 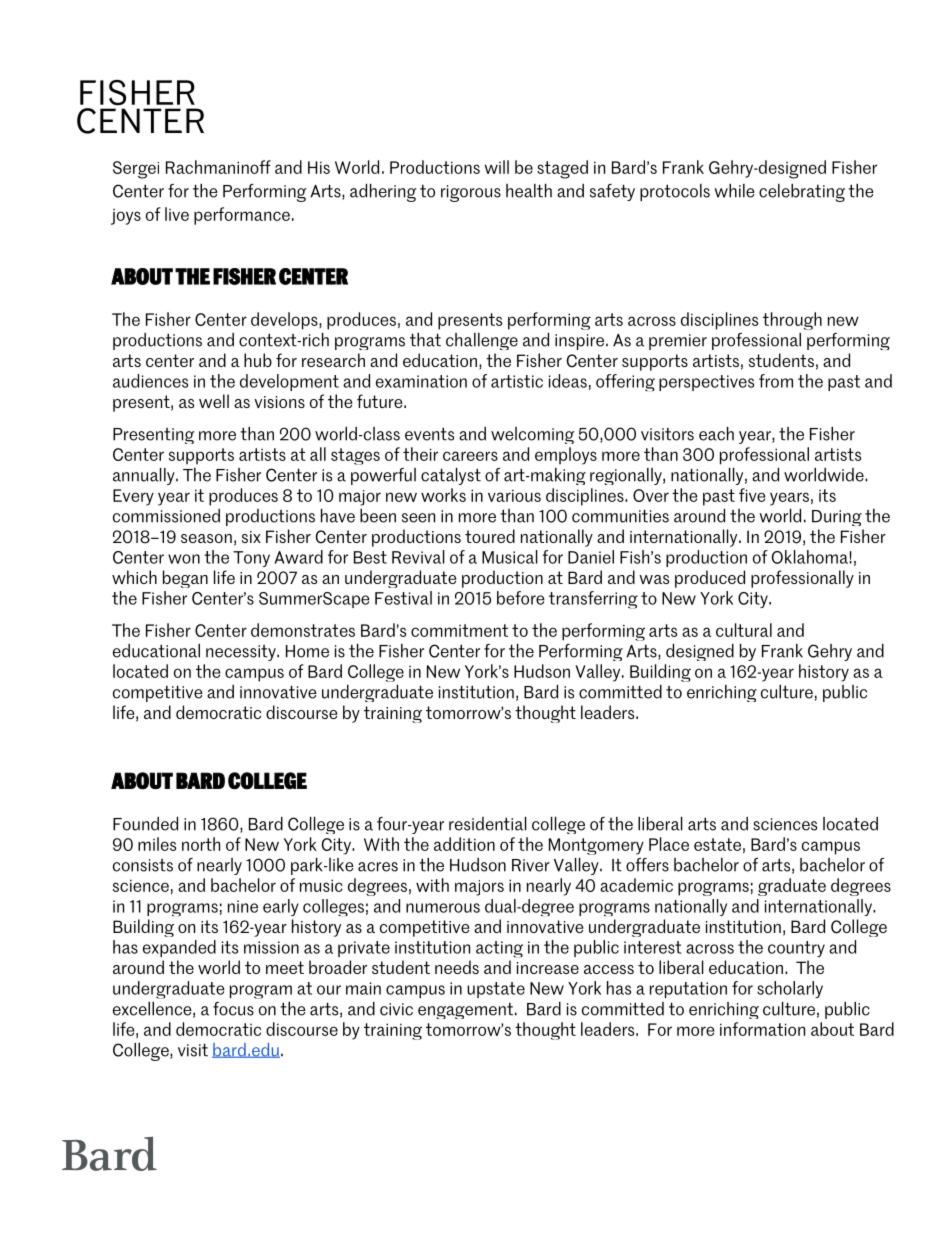 What do you see at coordinates (517, 381) in the document?
I see `artistic` at bounding box center [517, 381].
